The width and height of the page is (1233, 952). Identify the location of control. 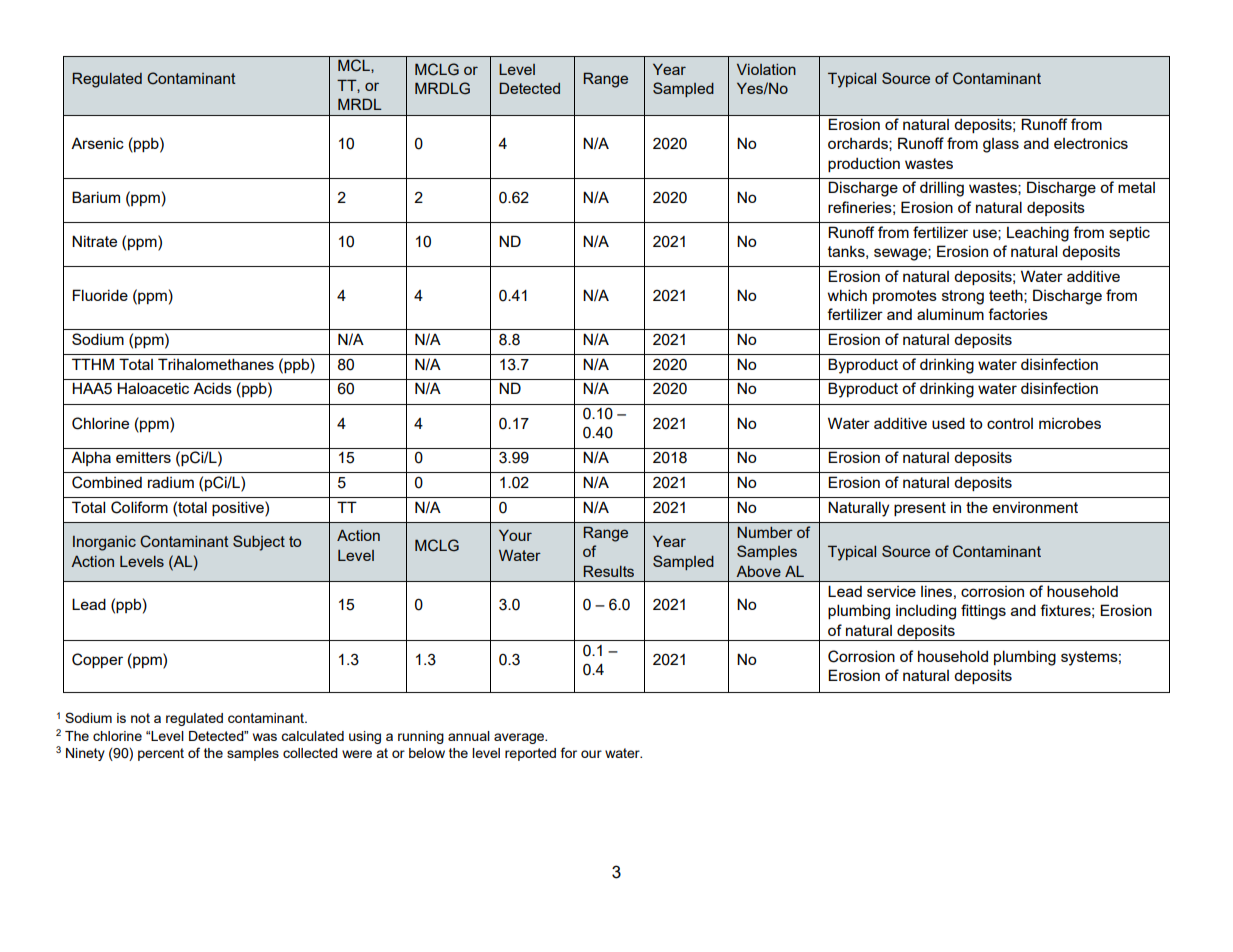
(1010, 423).
